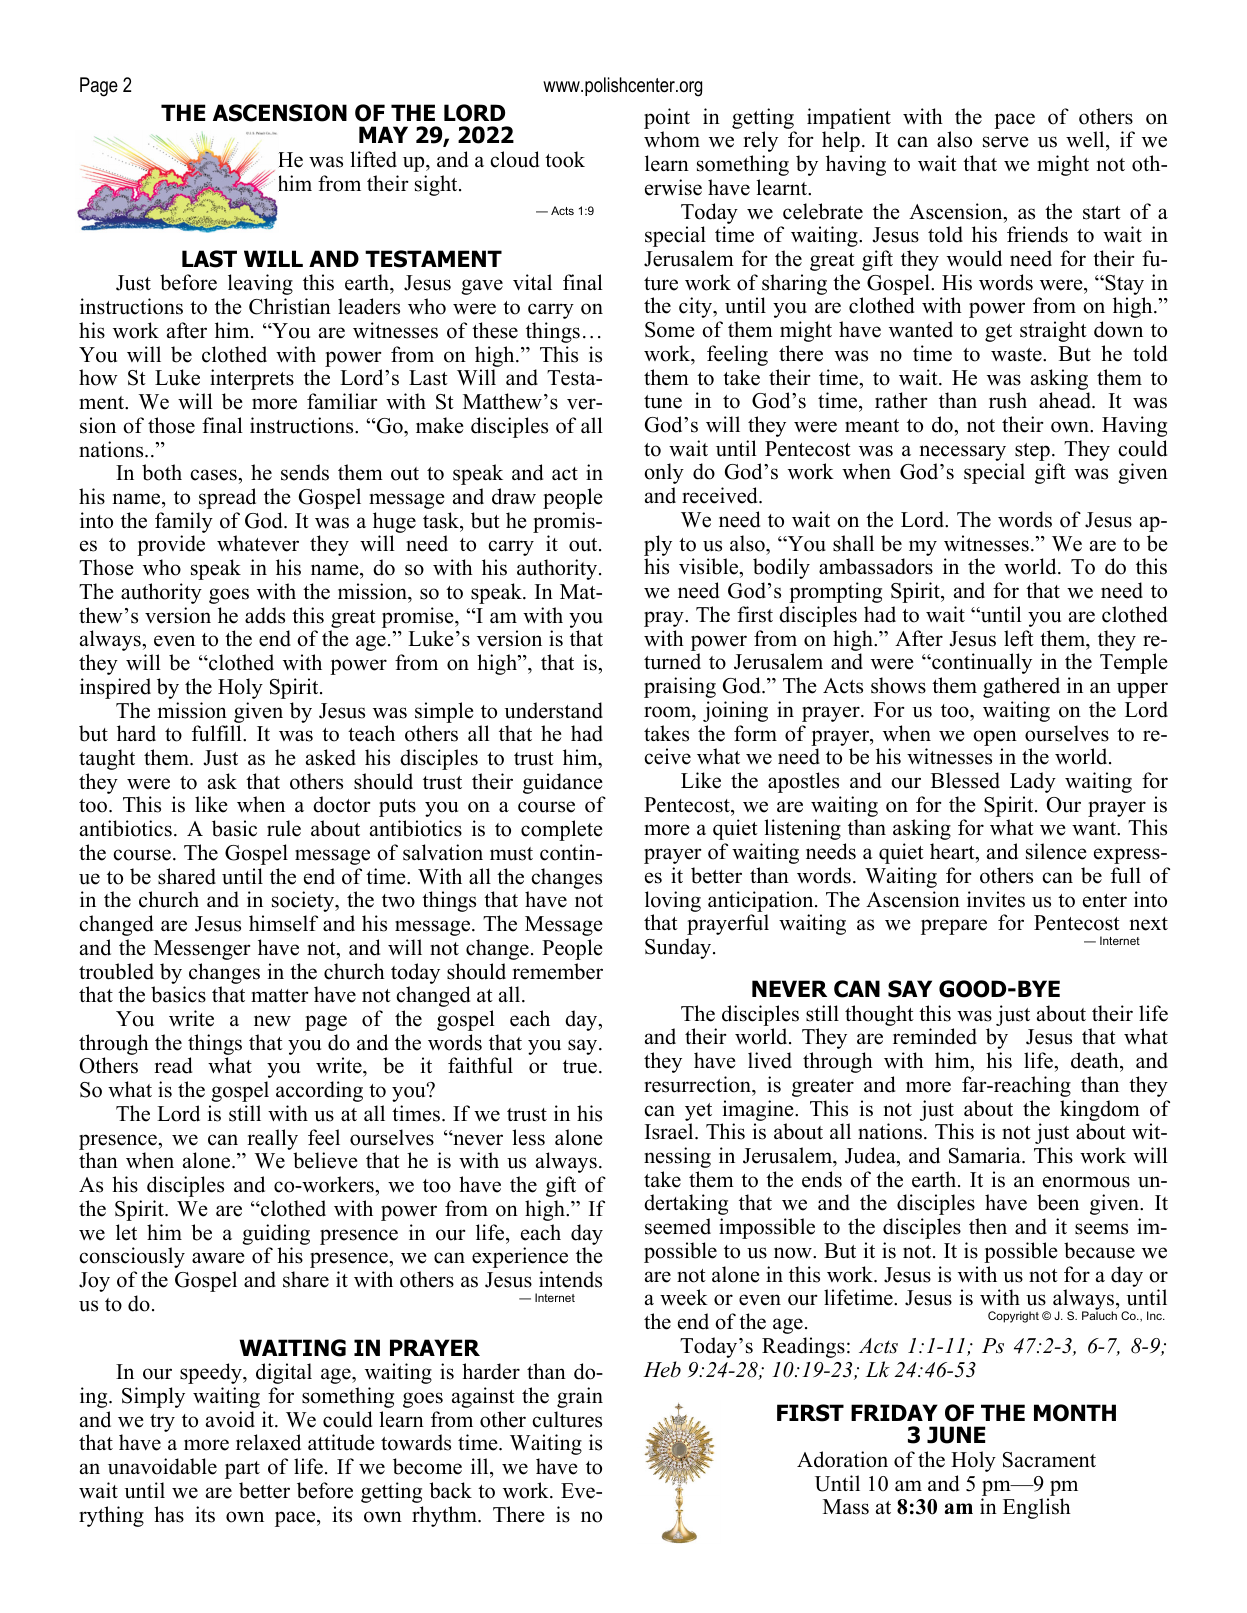  I want to click on complete, so click(562, 830).
